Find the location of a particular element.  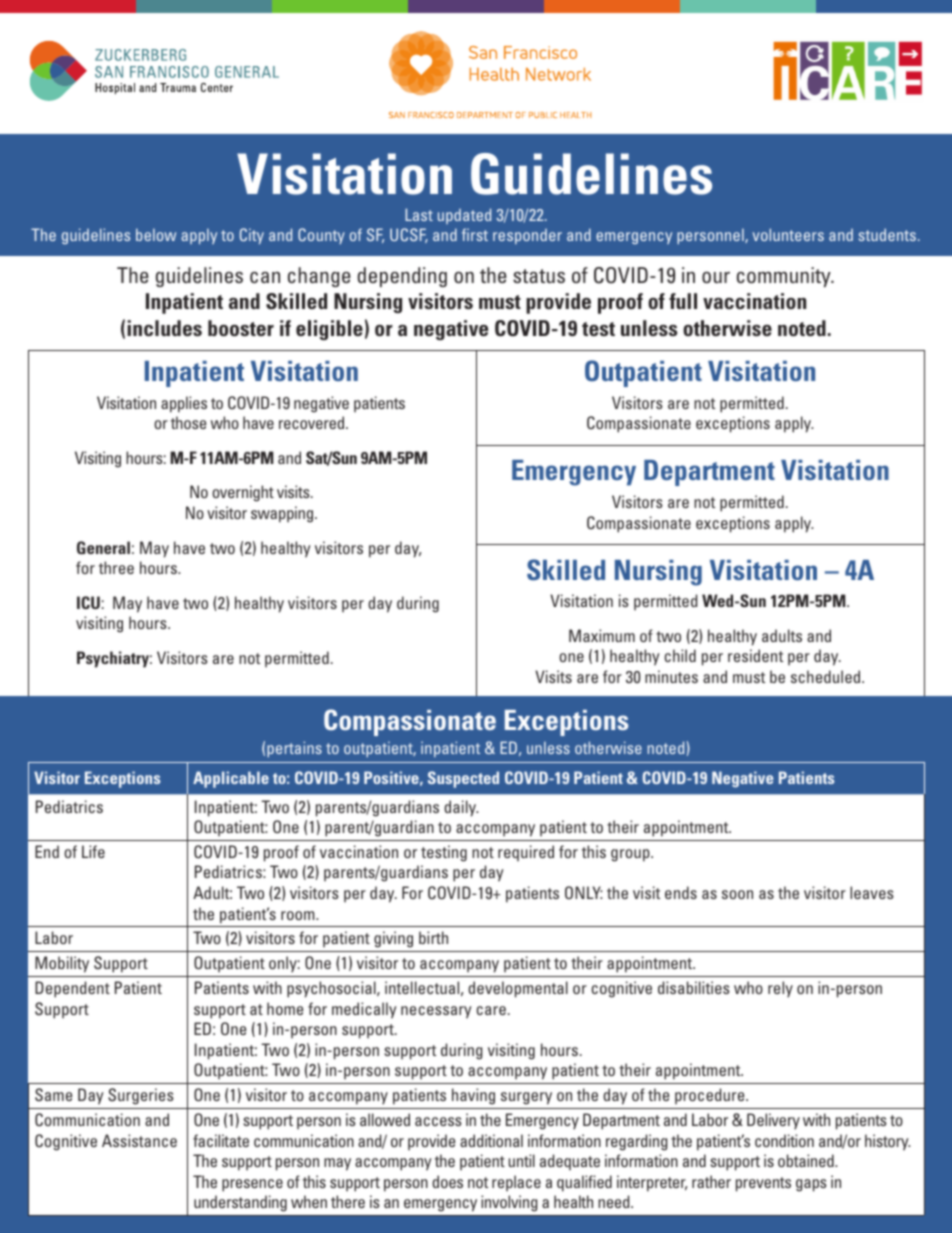

Applicable is located at coordinates (231, 779).
